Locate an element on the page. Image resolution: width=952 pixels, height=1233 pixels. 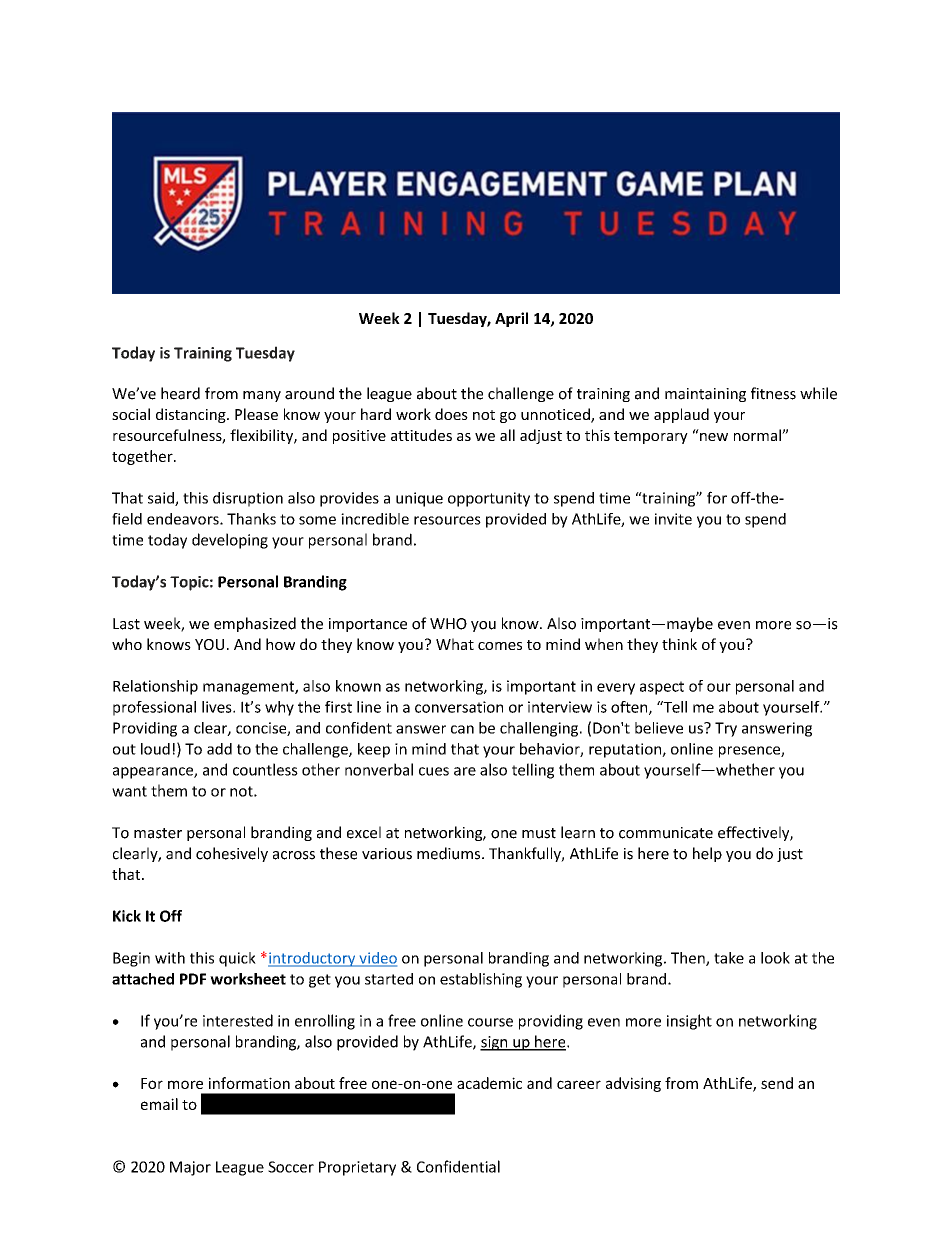
add is located at coordinates (219, 749).
